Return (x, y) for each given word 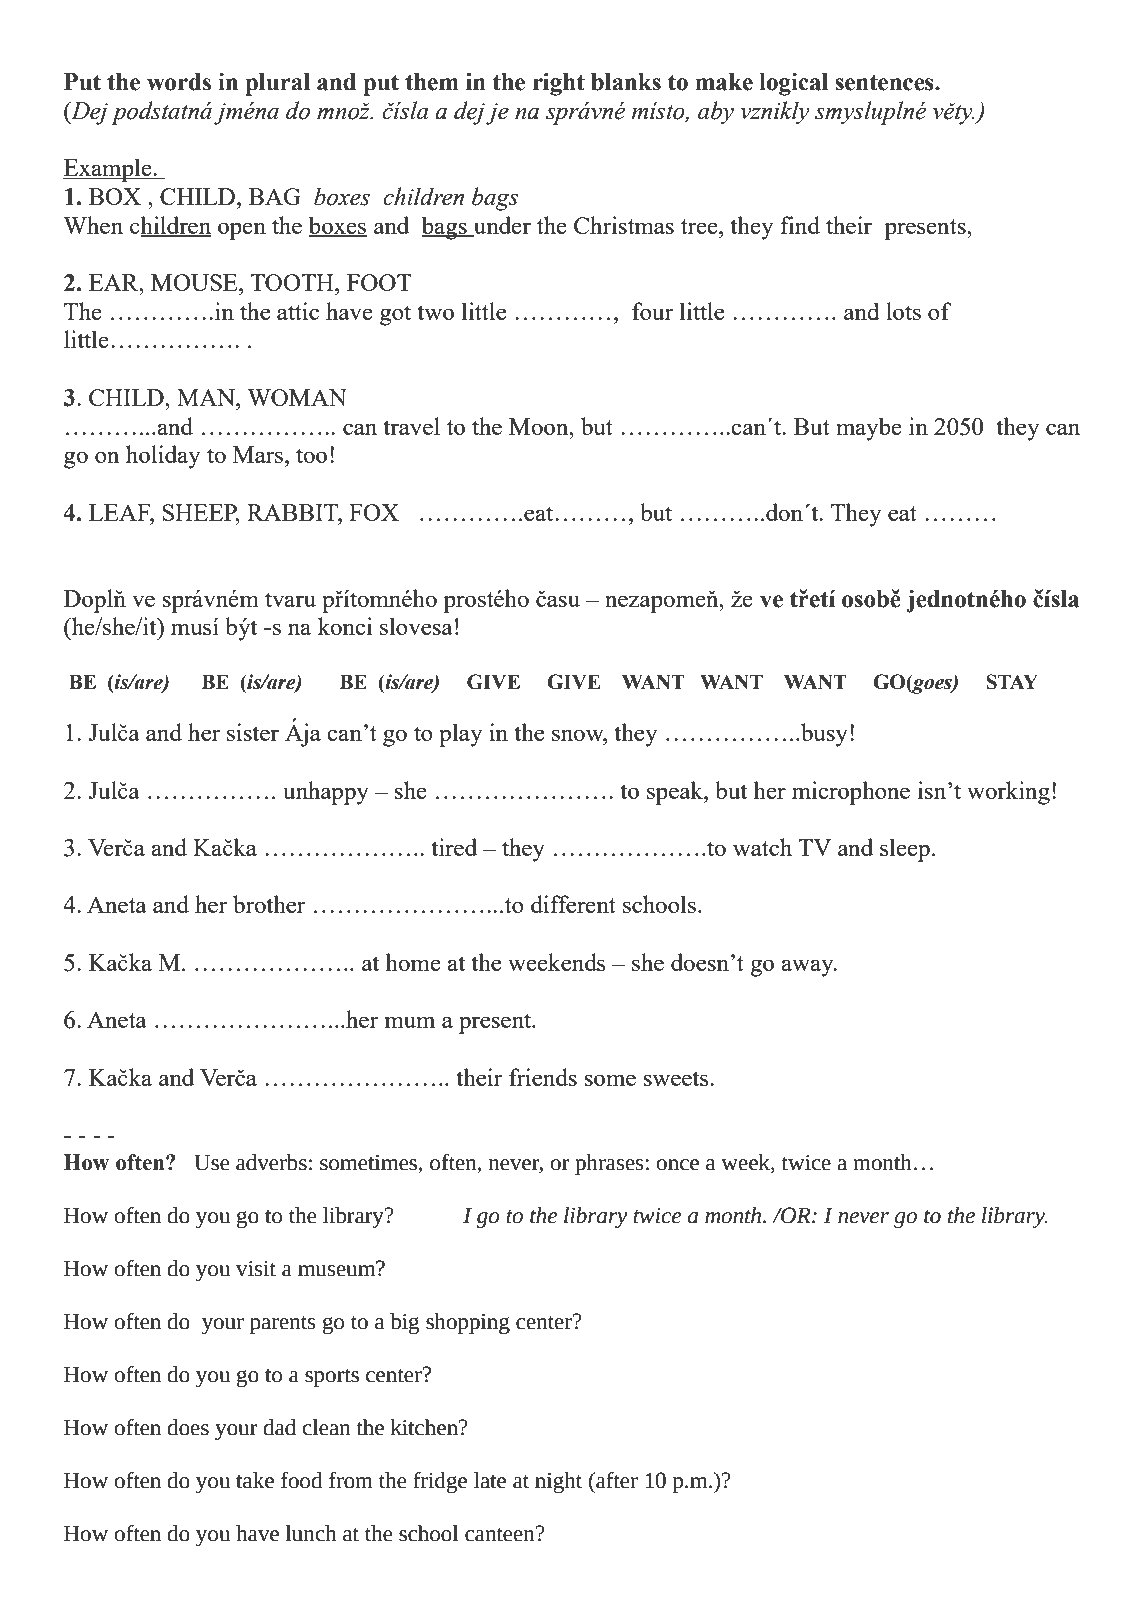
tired (454, 847)
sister (253, 732)
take (255, 1480)
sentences (885, 82)
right (559, 84)
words (179, 82)
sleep (905, 850)
